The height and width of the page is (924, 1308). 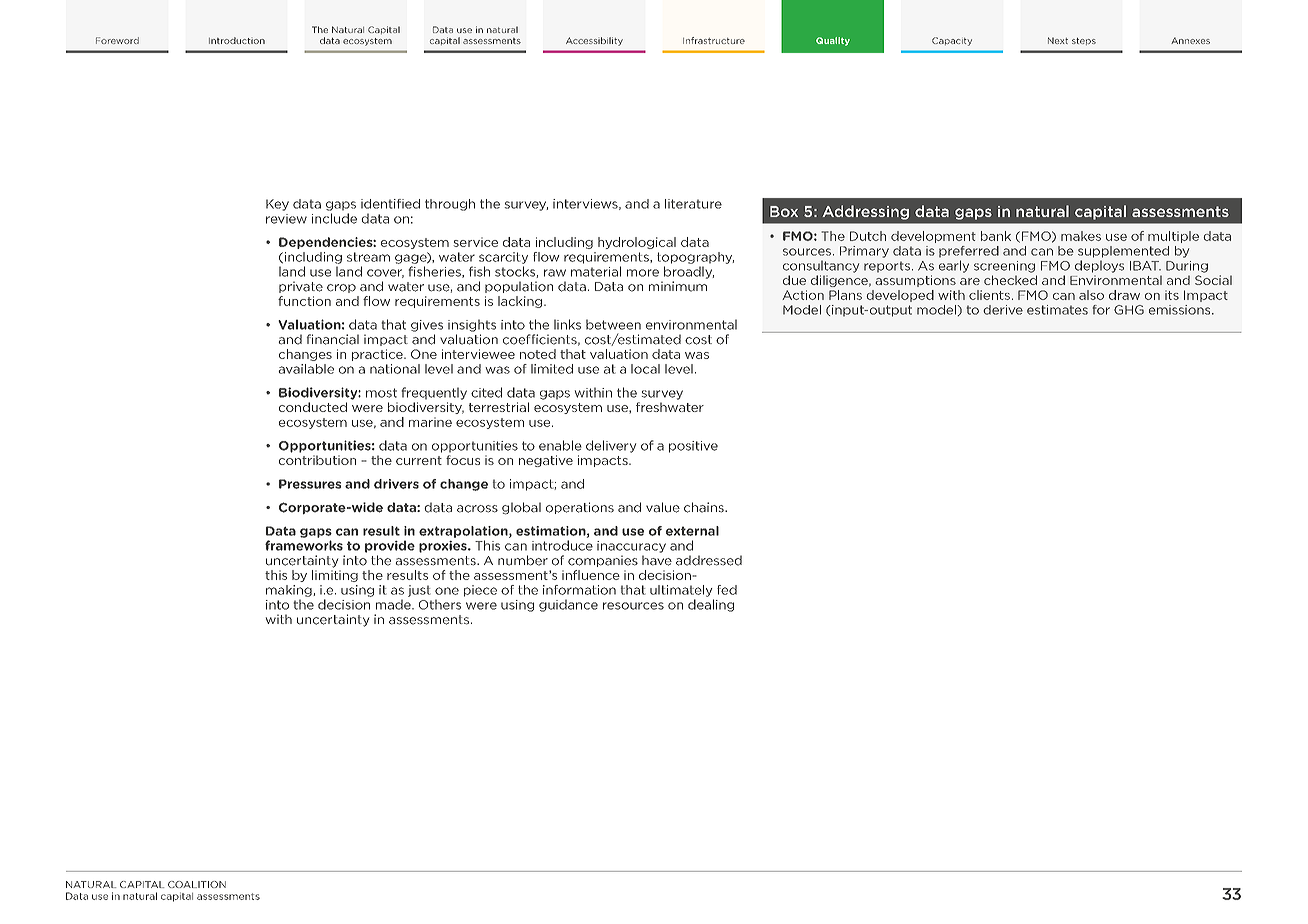 I want to click on contribution, so click(x=317, y=460).
